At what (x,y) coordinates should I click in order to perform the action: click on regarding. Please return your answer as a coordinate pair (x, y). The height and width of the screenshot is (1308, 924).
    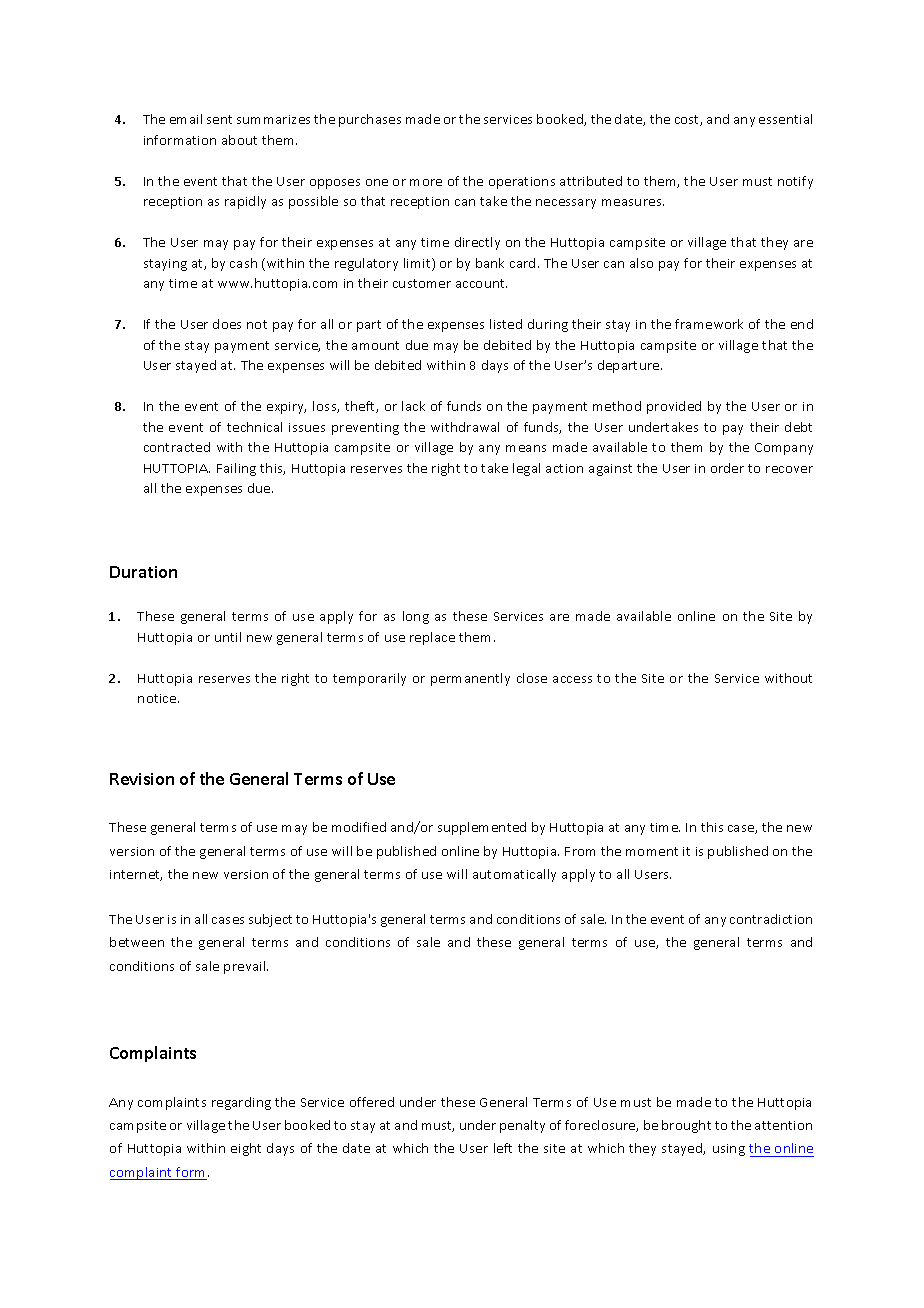
    Looking at the image, I should click on (241, 1103).
